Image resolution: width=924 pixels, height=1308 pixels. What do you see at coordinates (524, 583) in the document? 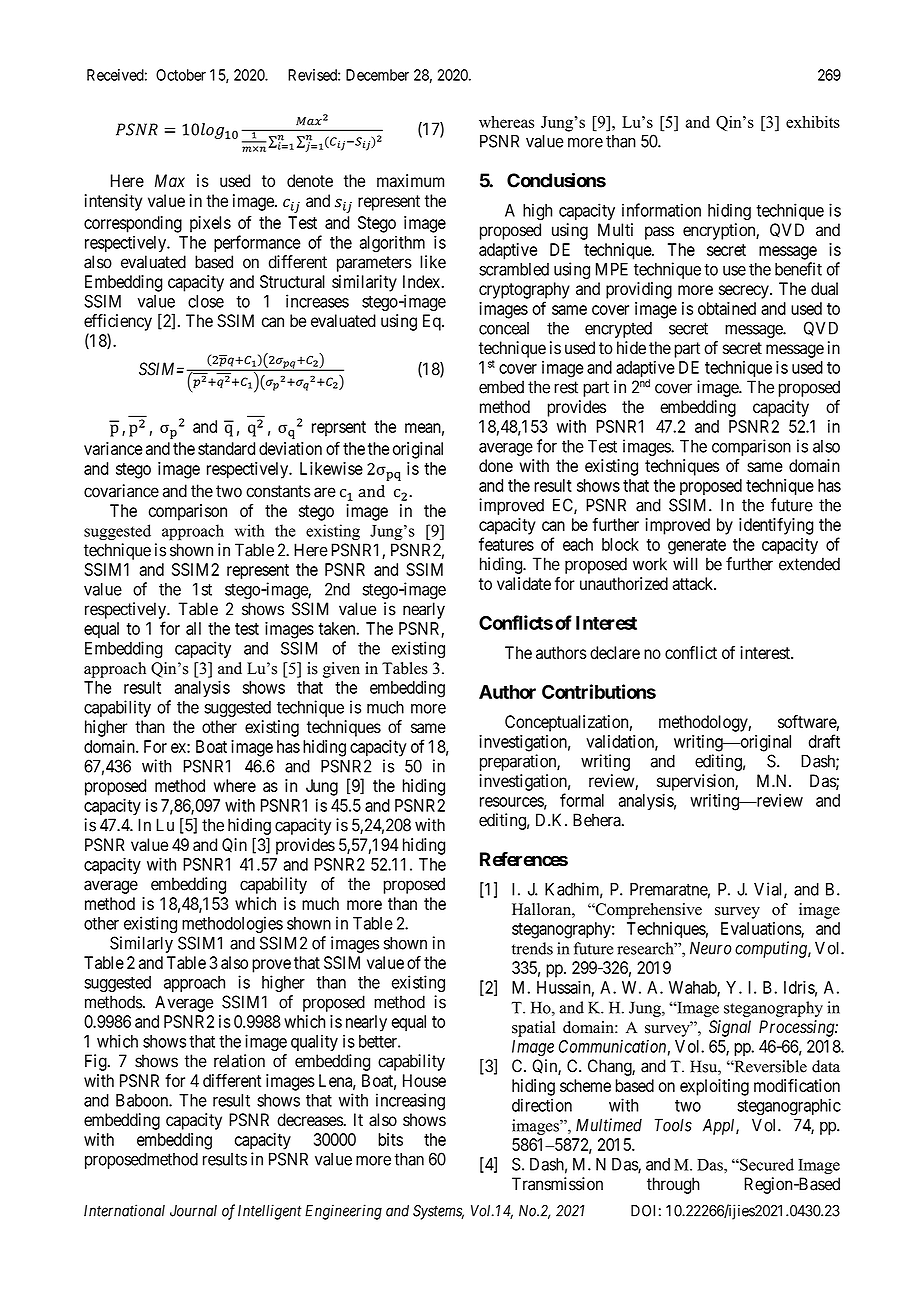
I see `validate` at bounding box center [524, 583].
